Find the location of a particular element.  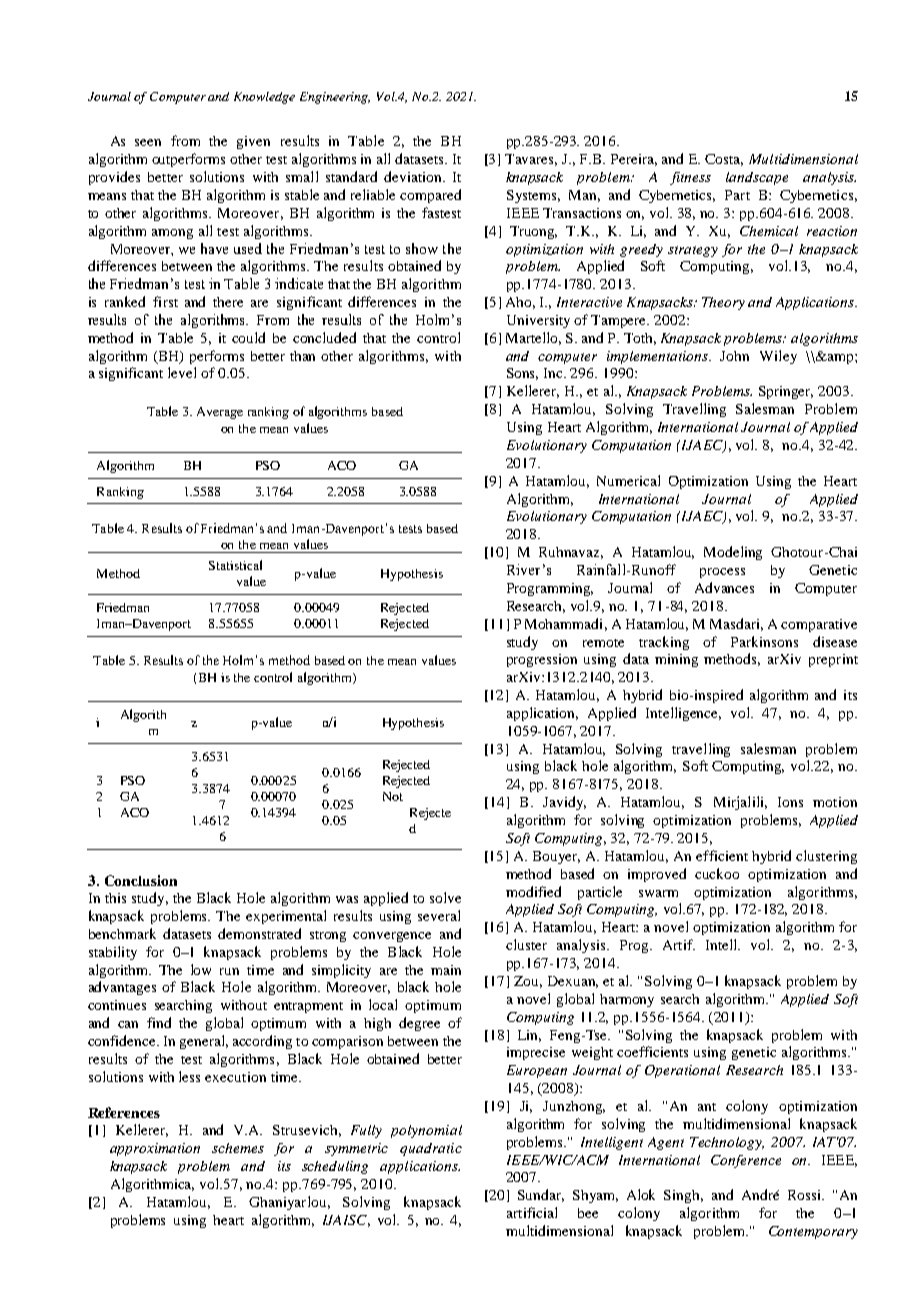

schemes is located at coordinates (238, 1148).
